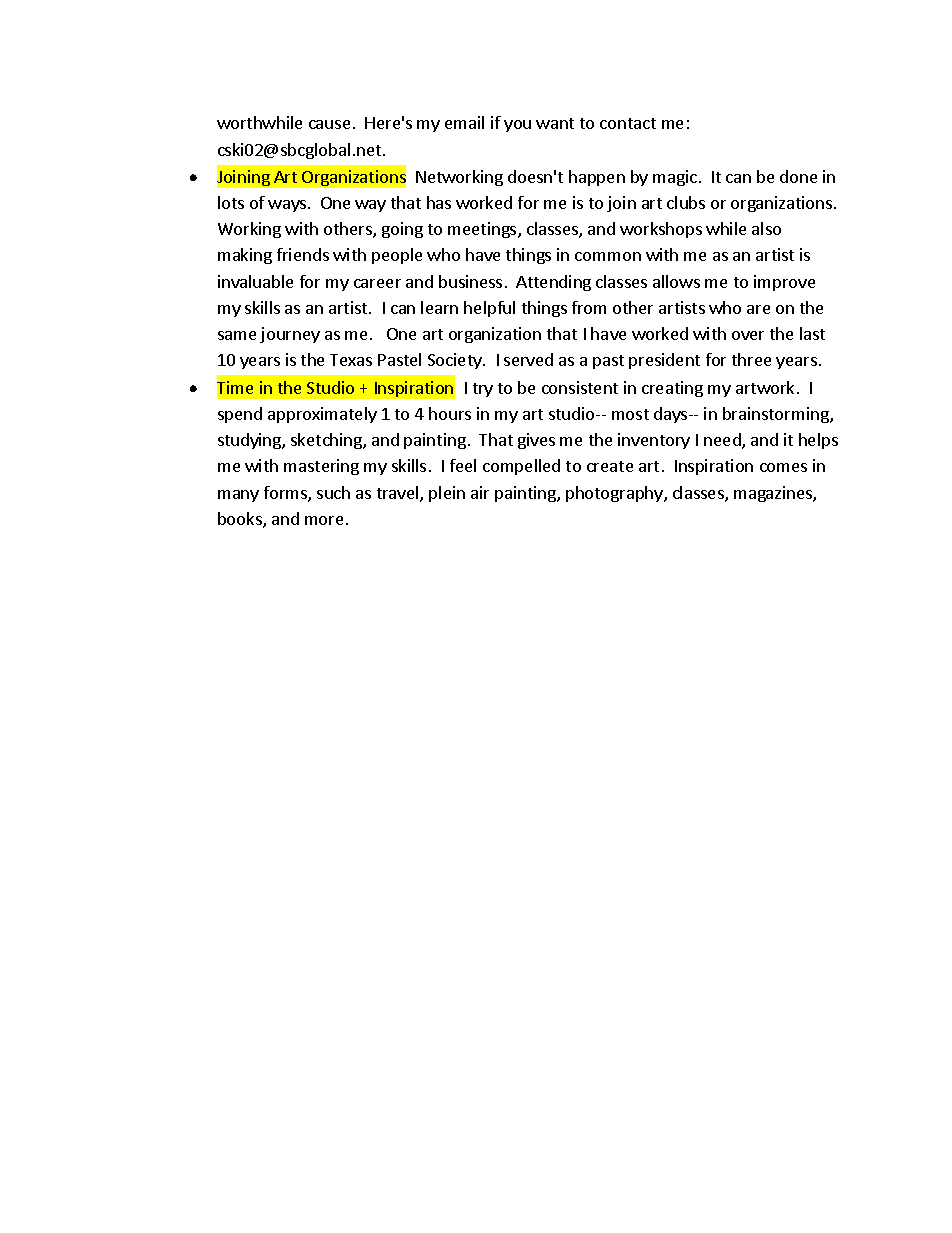 Image resolution: width=952 pixels, height=1233 pixels. What do you see at coordinates (329, 124) in the screenshot?
I see `cause` at bounding box center [329, 124].
